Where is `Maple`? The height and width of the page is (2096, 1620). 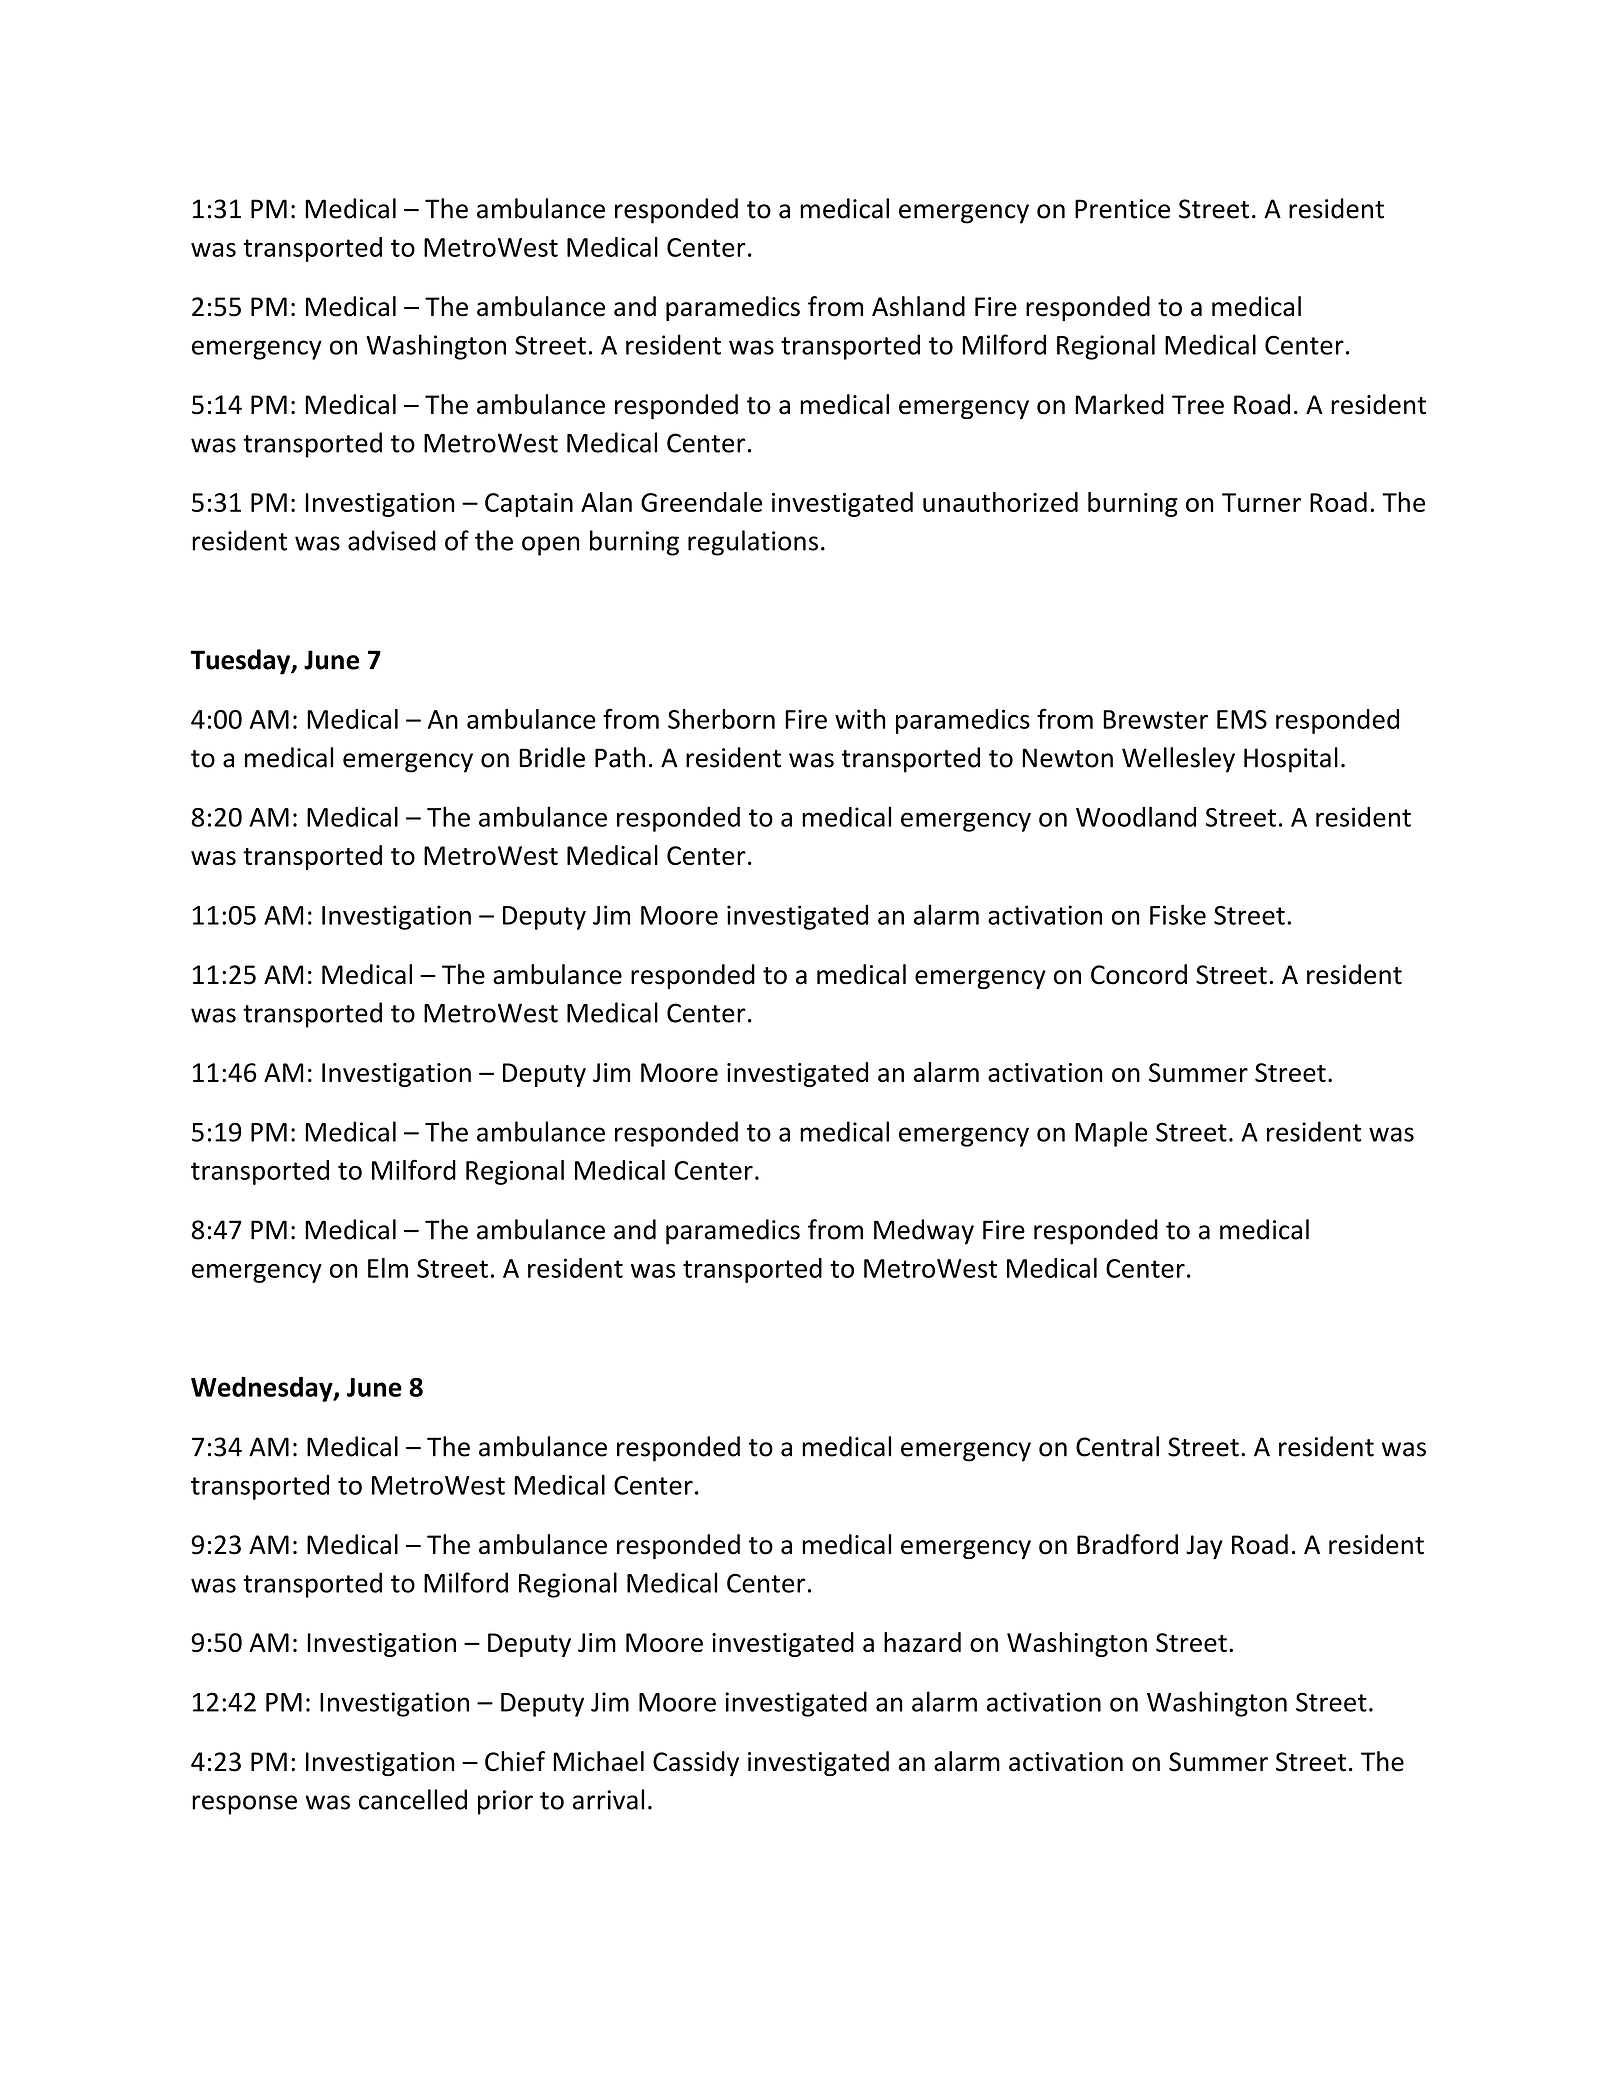
Maple is located at coordinates (1111, 1134).
